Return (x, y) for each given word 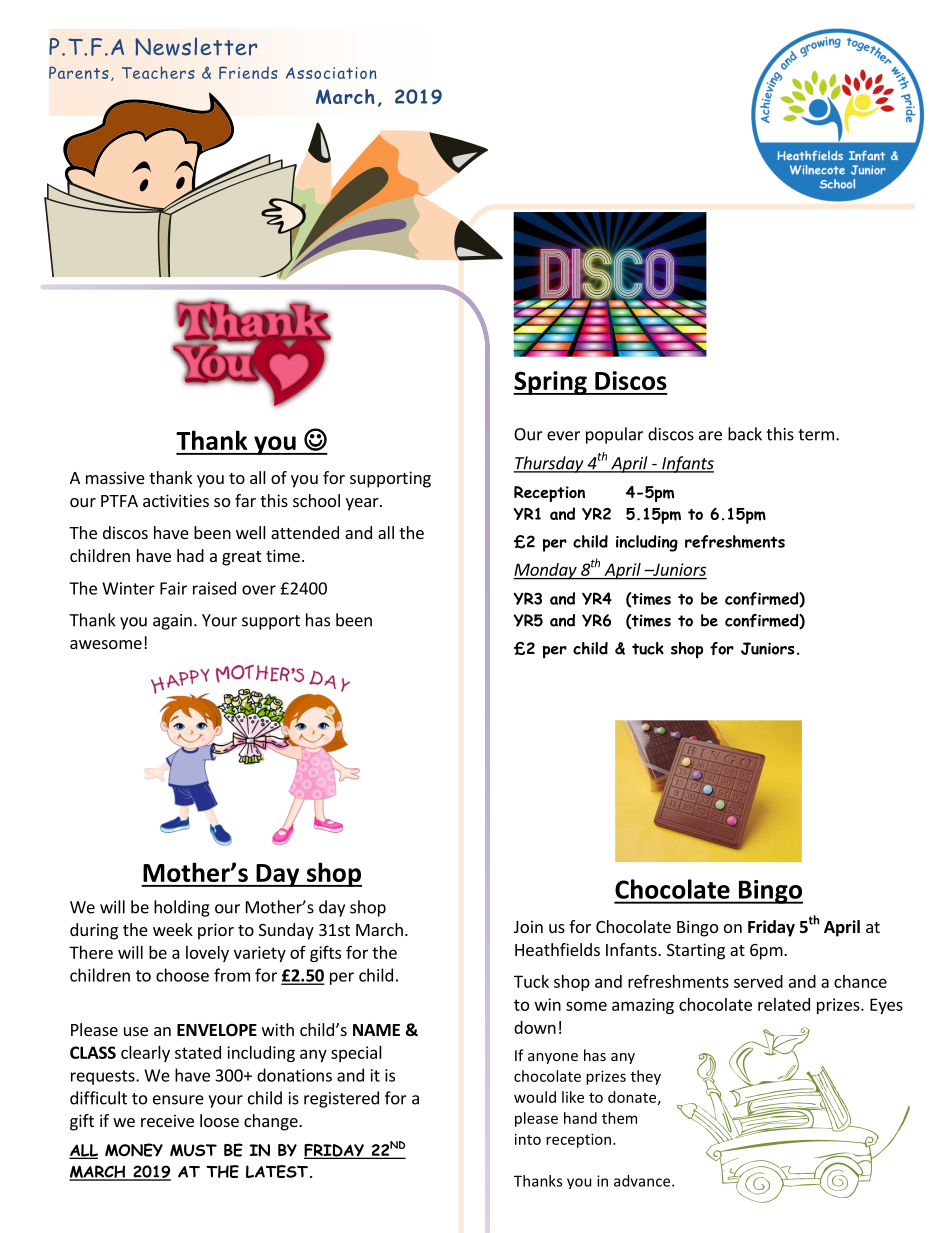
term (816, 435)
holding (182, 908)
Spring (551, 383)
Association (331, 73)
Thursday (550, 464)
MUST (193, 1150)
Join (528, 926)
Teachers (158, 72)
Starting (696, 951)
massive (115, 477)
